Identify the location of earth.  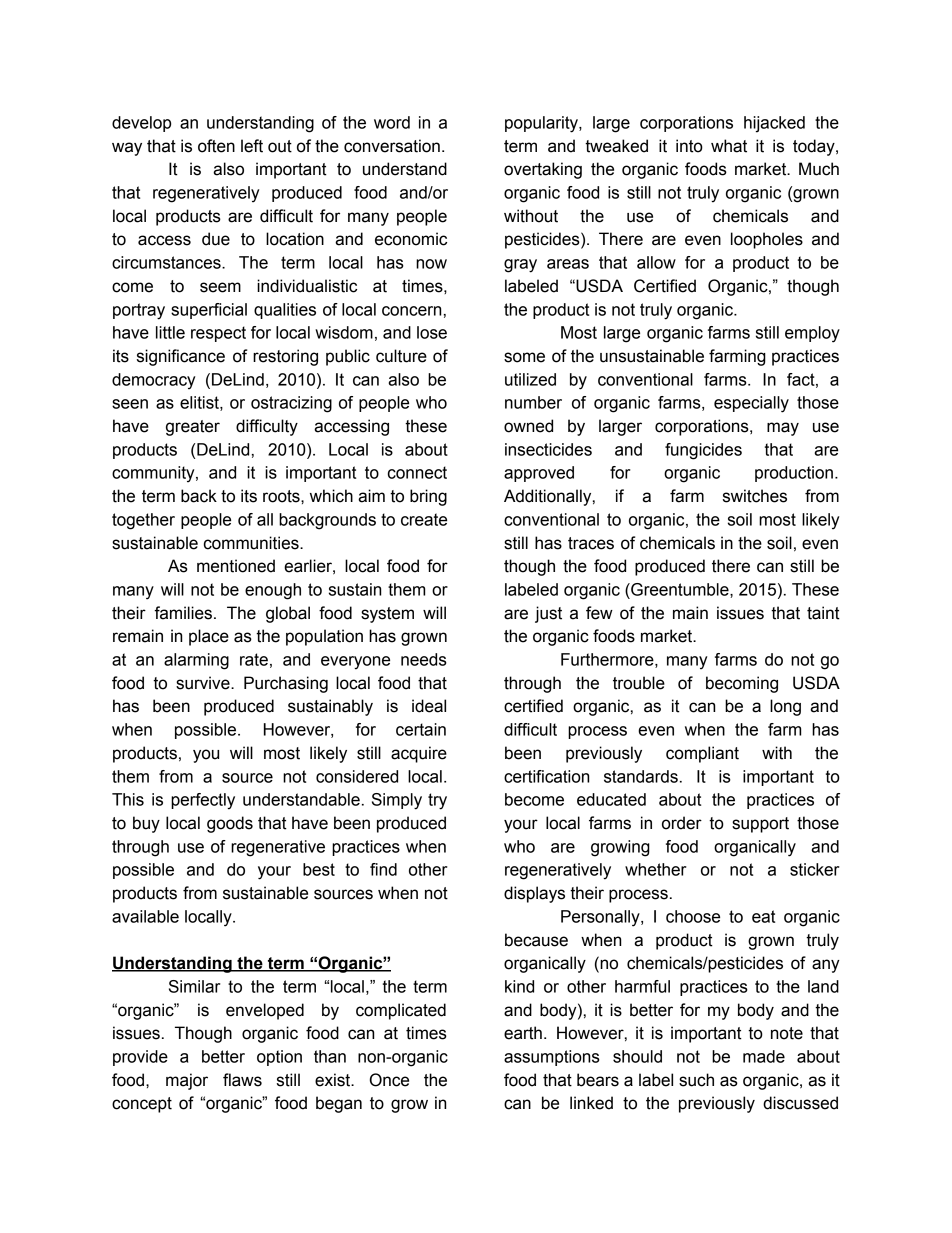
(523, 1033).
